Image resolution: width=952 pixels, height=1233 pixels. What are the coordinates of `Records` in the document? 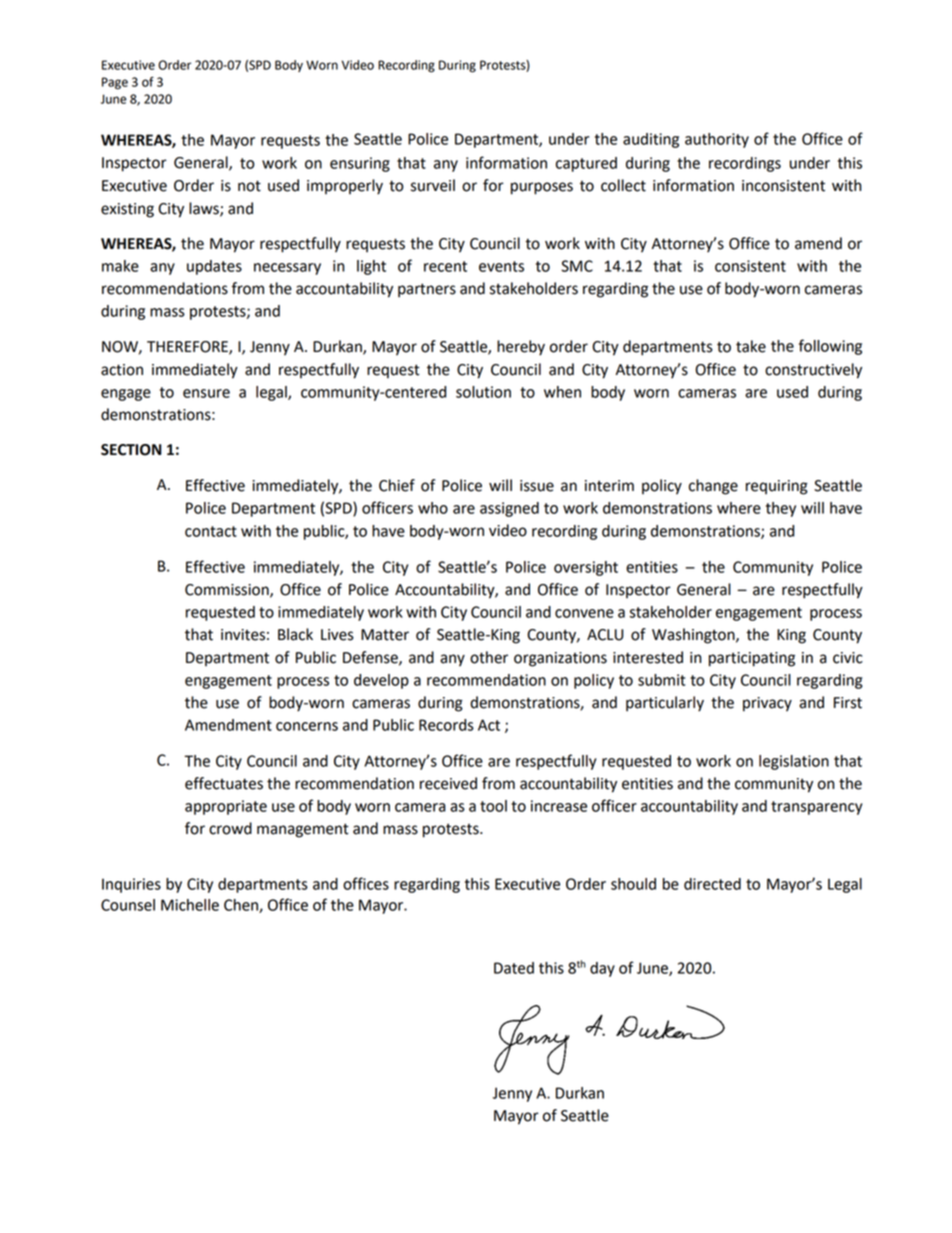 It's located at (446, 725).
